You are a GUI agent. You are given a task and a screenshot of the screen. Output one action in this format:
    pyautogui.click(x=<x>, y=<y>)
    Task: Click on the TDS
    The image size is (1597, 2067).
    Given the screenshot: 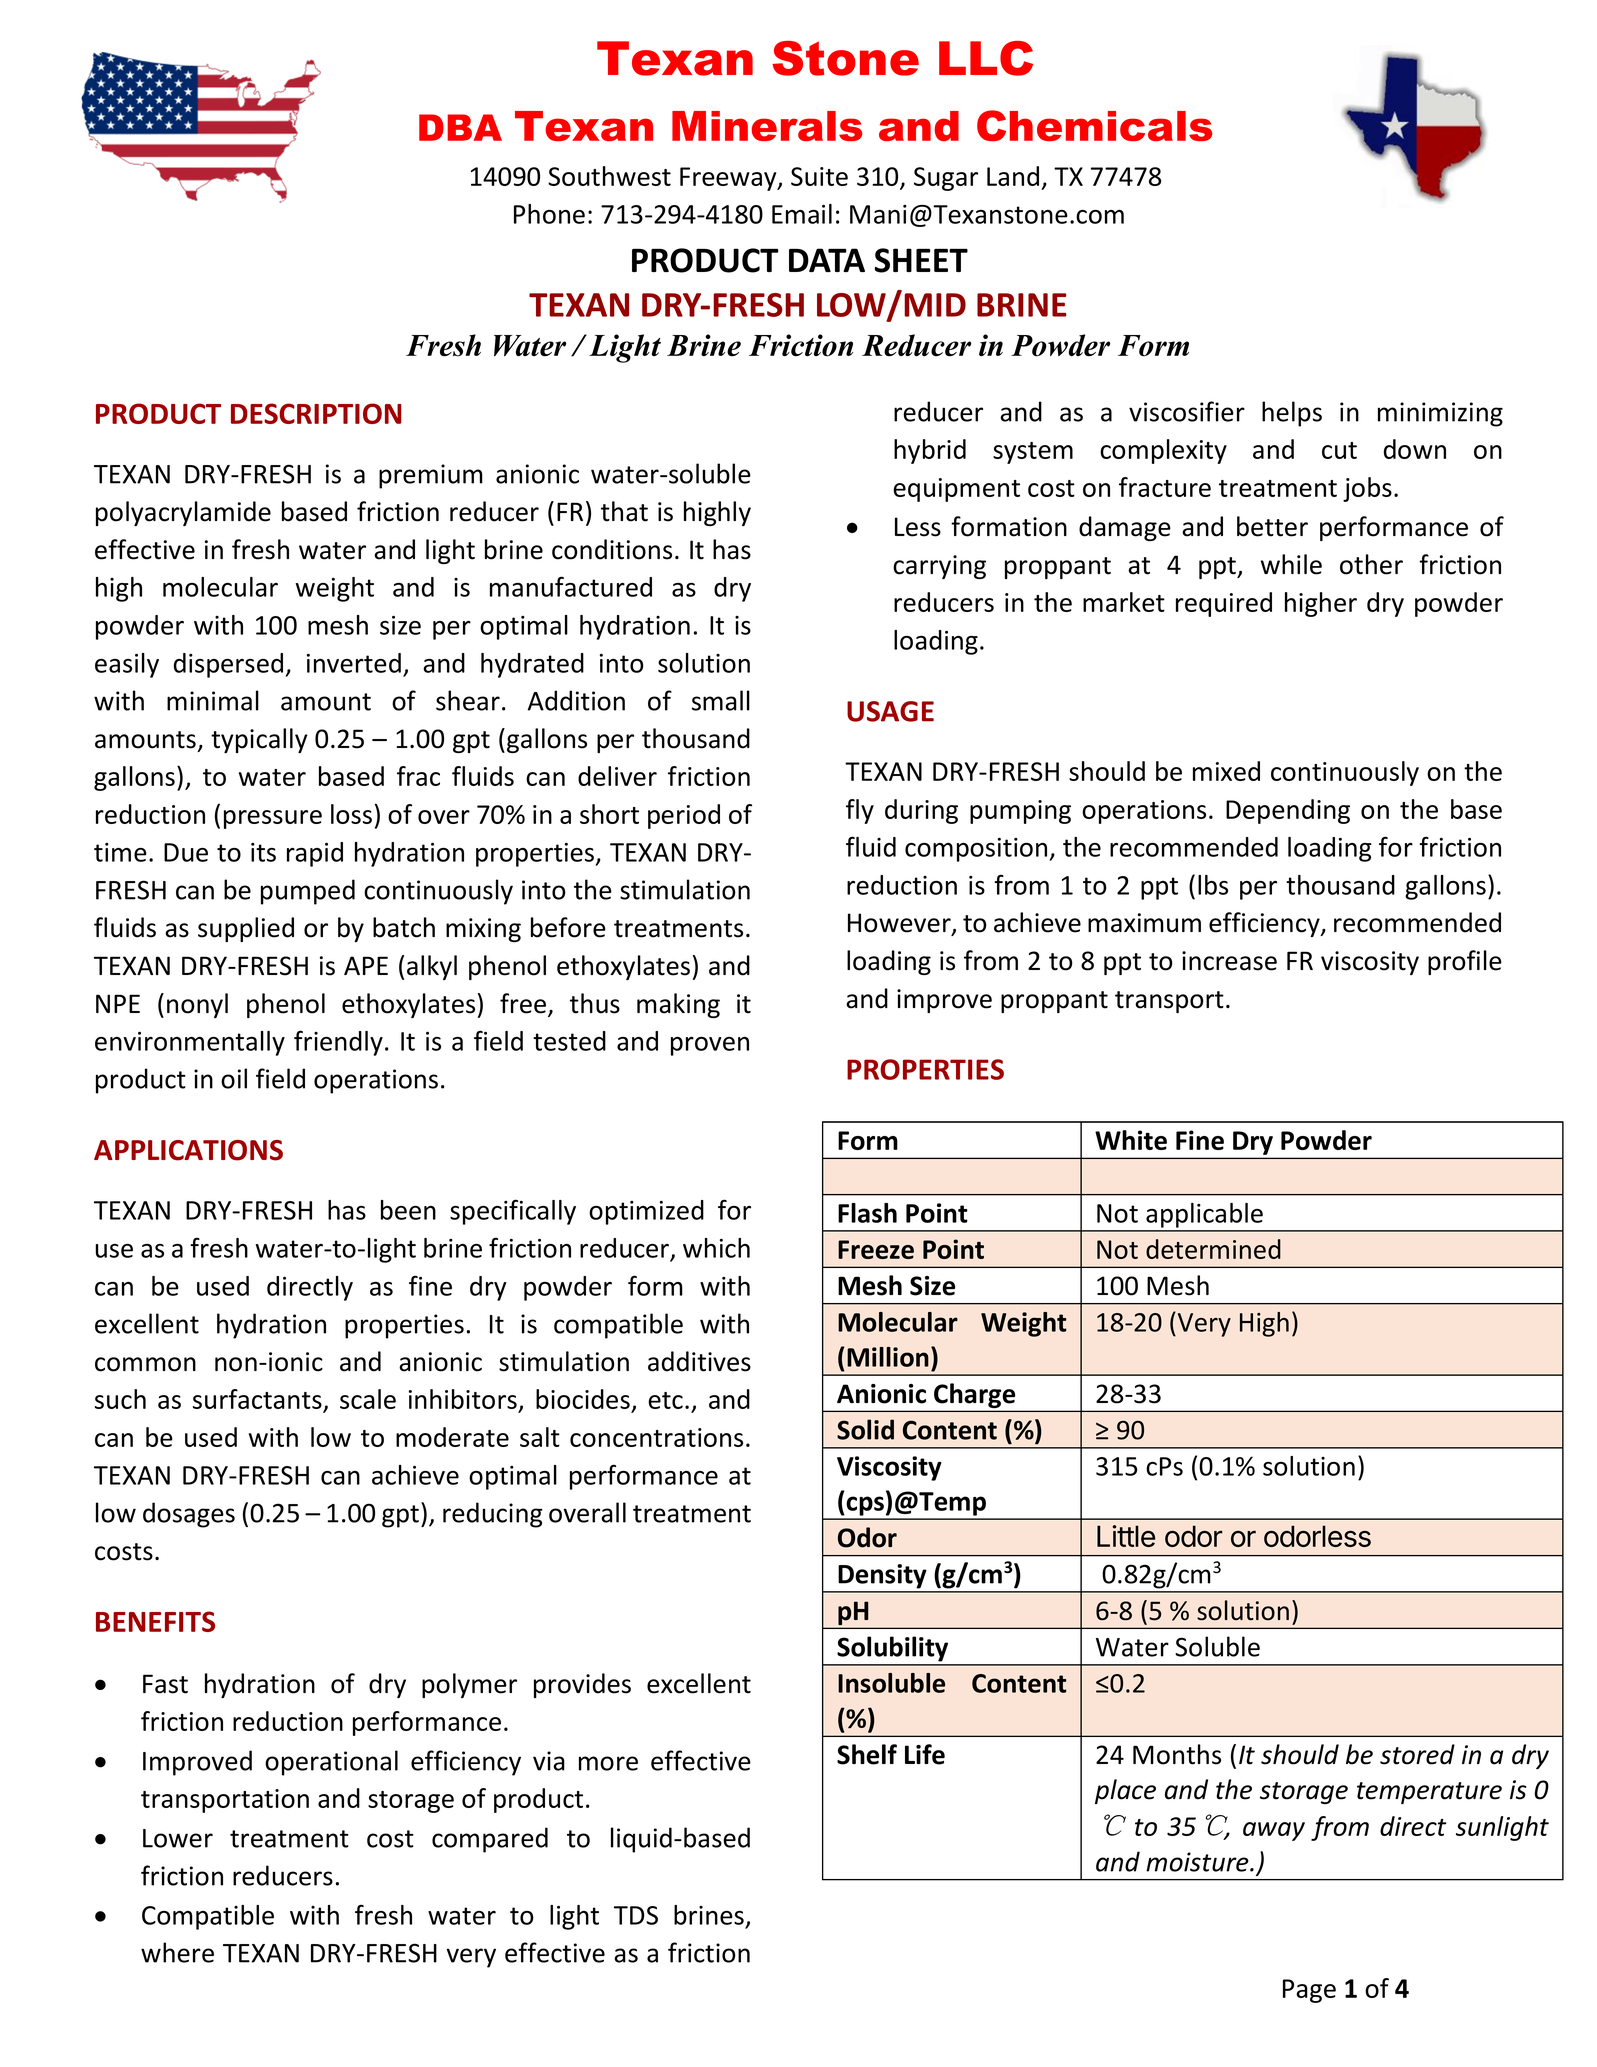 What is the action you would take?
    pyautogui.click(x=636, y=1915)
